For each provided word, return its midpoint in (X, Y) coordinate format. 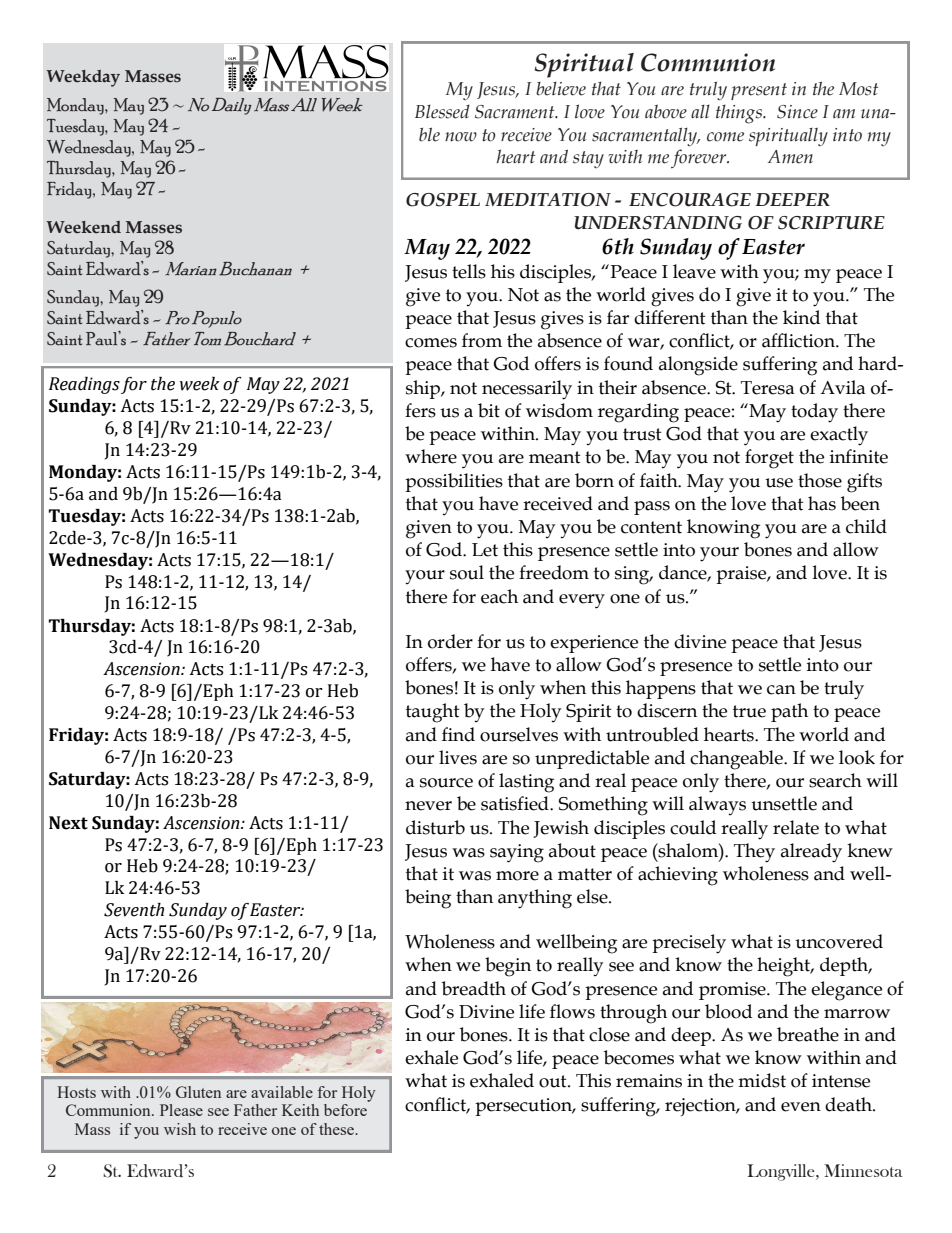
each (499, 596)
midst (762, 1080)
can (781, 690)
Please (181, 1110)
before (345, 1110)
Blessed (442, 111)
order (450, 641)
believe (561, 89)
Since (797, 112)
